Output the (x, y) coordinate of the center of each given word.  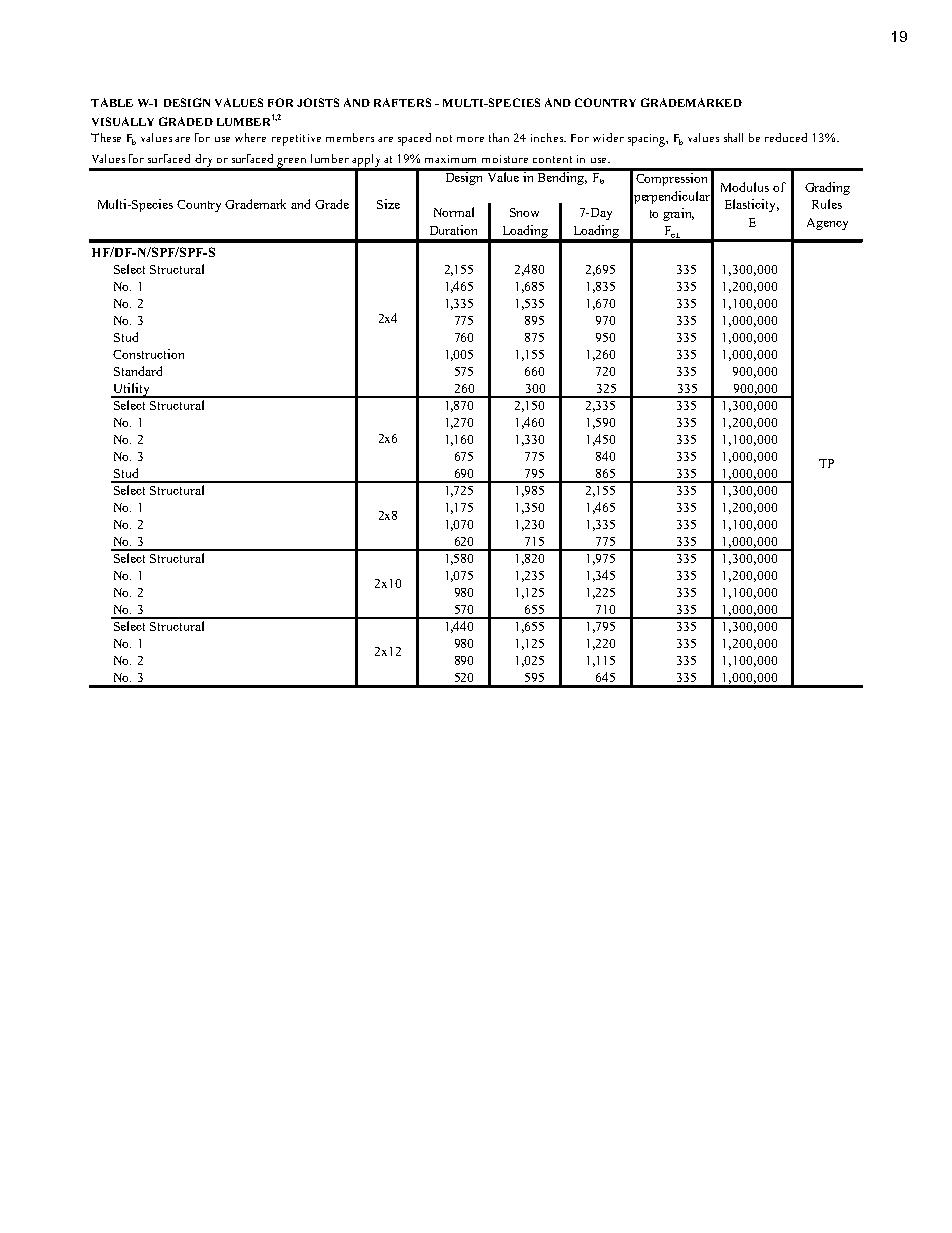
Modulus (745, 187)
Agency (827, 224)
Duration (453, 230)
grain (678, 214)
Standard (138, 371)
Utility (131, 390)
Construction (148, 354)
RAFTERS (402, 102)
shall (733, 137)
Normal (454, 212)
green (293, 164)
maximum (450, 159)
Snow (524, 212)
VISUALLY (123, 121)
